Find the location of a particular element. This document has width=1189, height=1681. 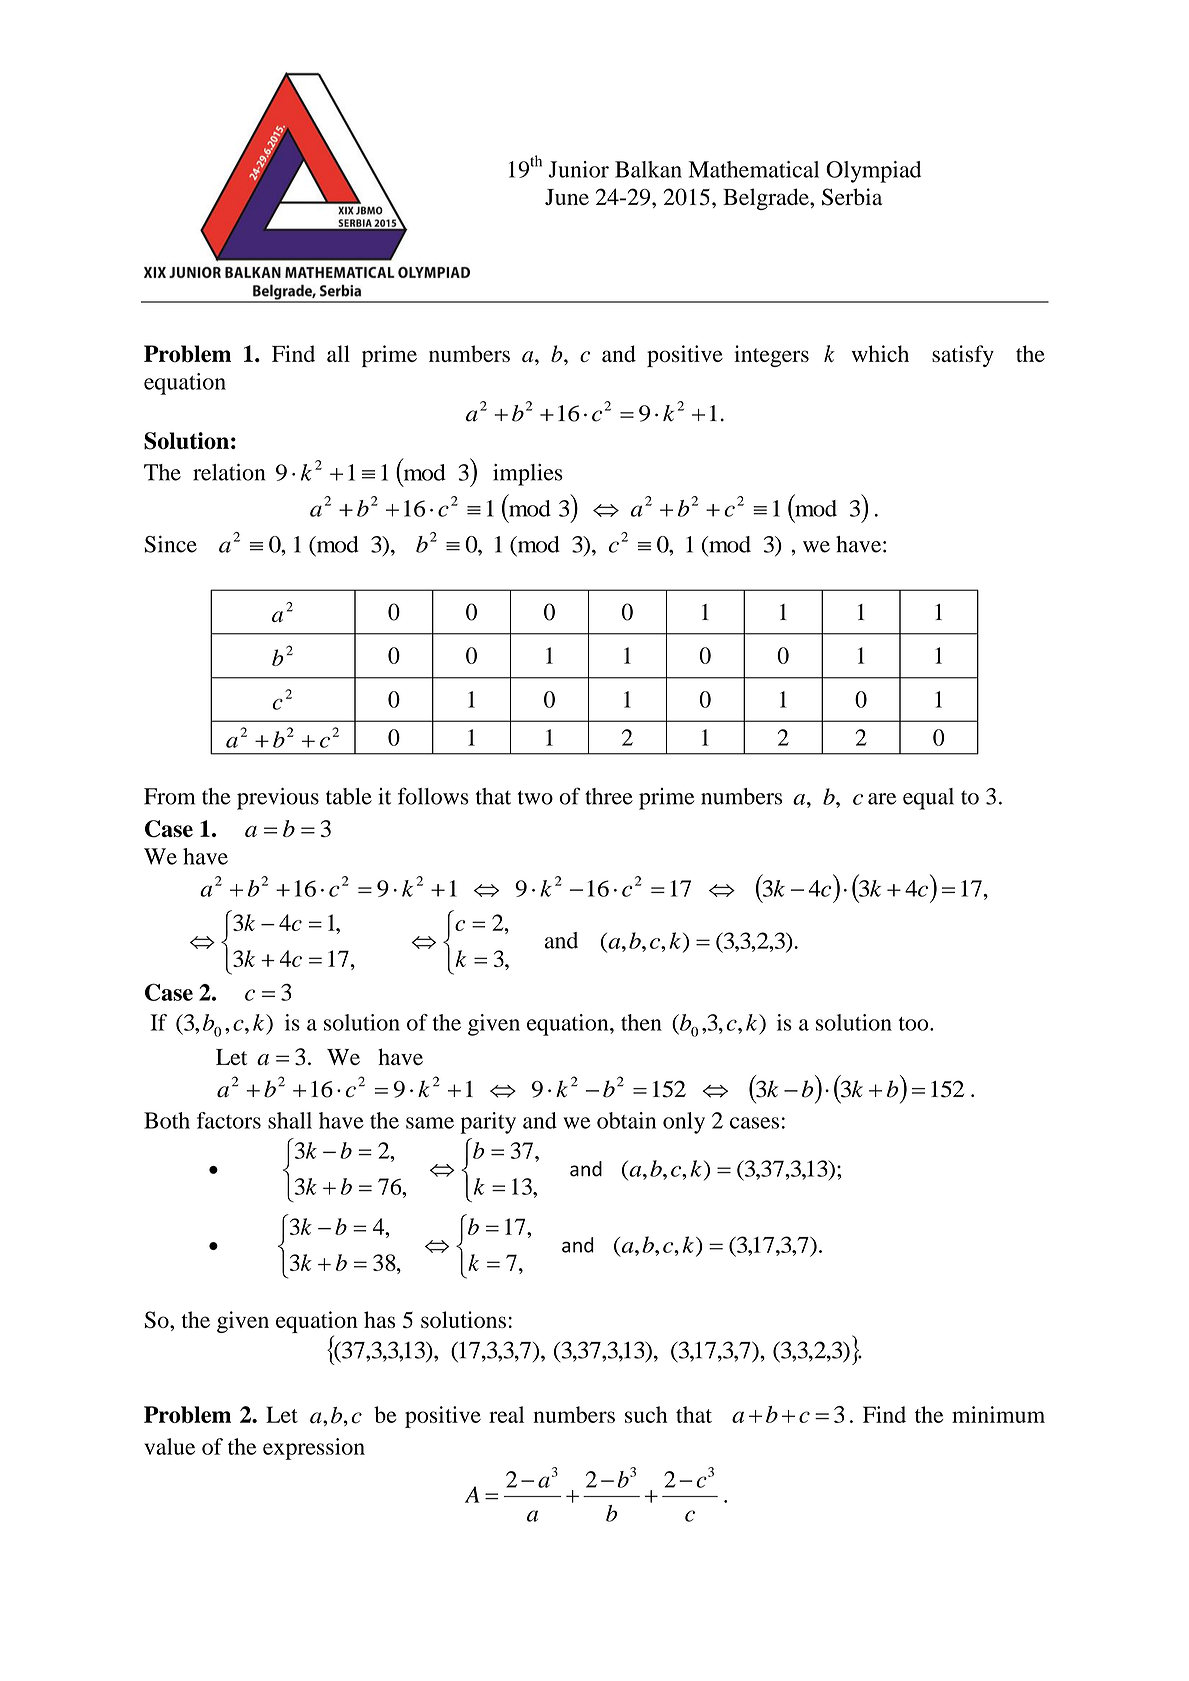

shall is located at coordinates (290, 1120).
